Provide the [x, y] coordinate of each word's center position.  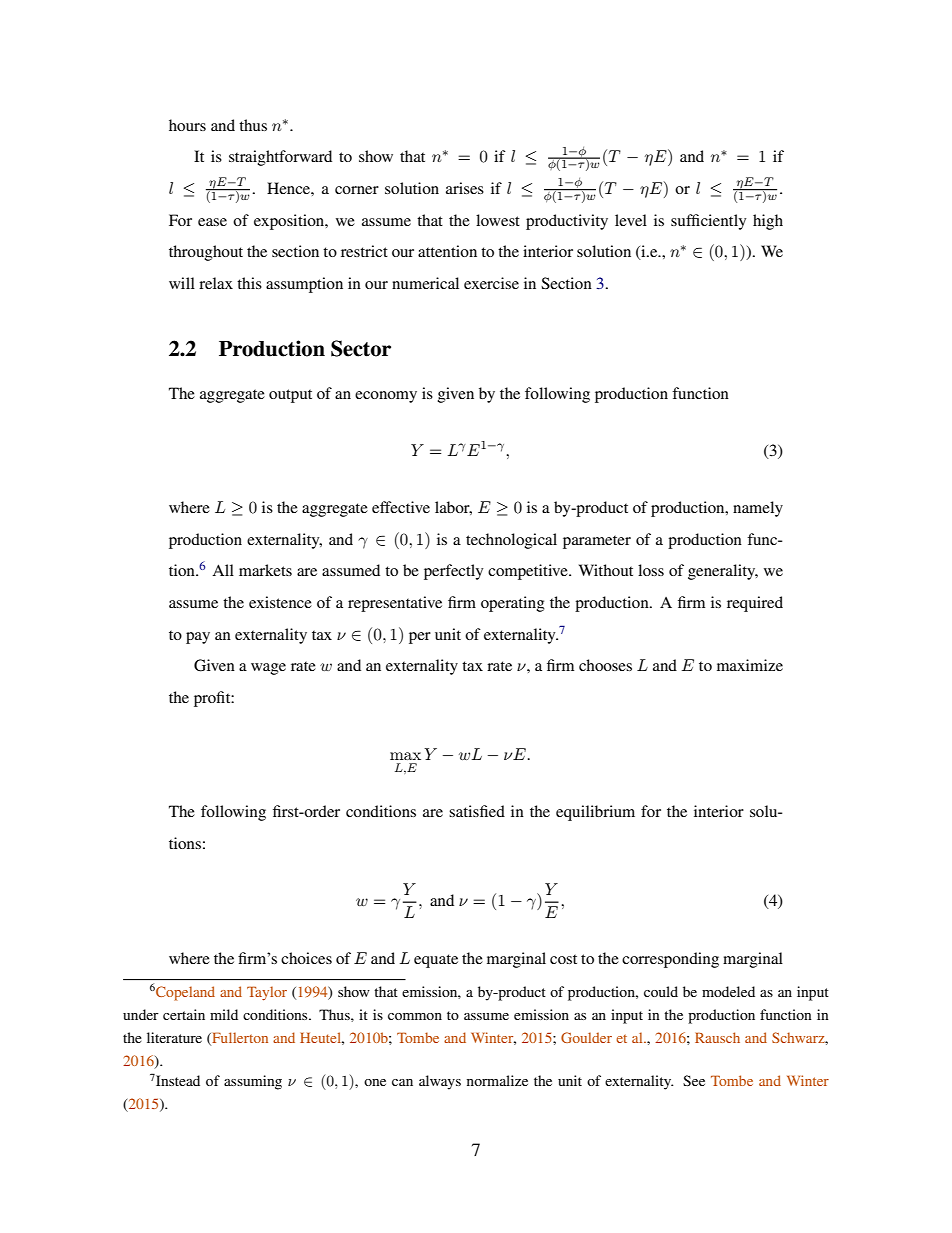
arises [465, 188]
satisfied [477, 811]
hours [187, 125]
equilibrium [595, 813]
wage [268, 669]
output [290, 396]
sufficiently [708, 222]
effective [401, 507]
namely [758, 509]
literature [174, 1037]
